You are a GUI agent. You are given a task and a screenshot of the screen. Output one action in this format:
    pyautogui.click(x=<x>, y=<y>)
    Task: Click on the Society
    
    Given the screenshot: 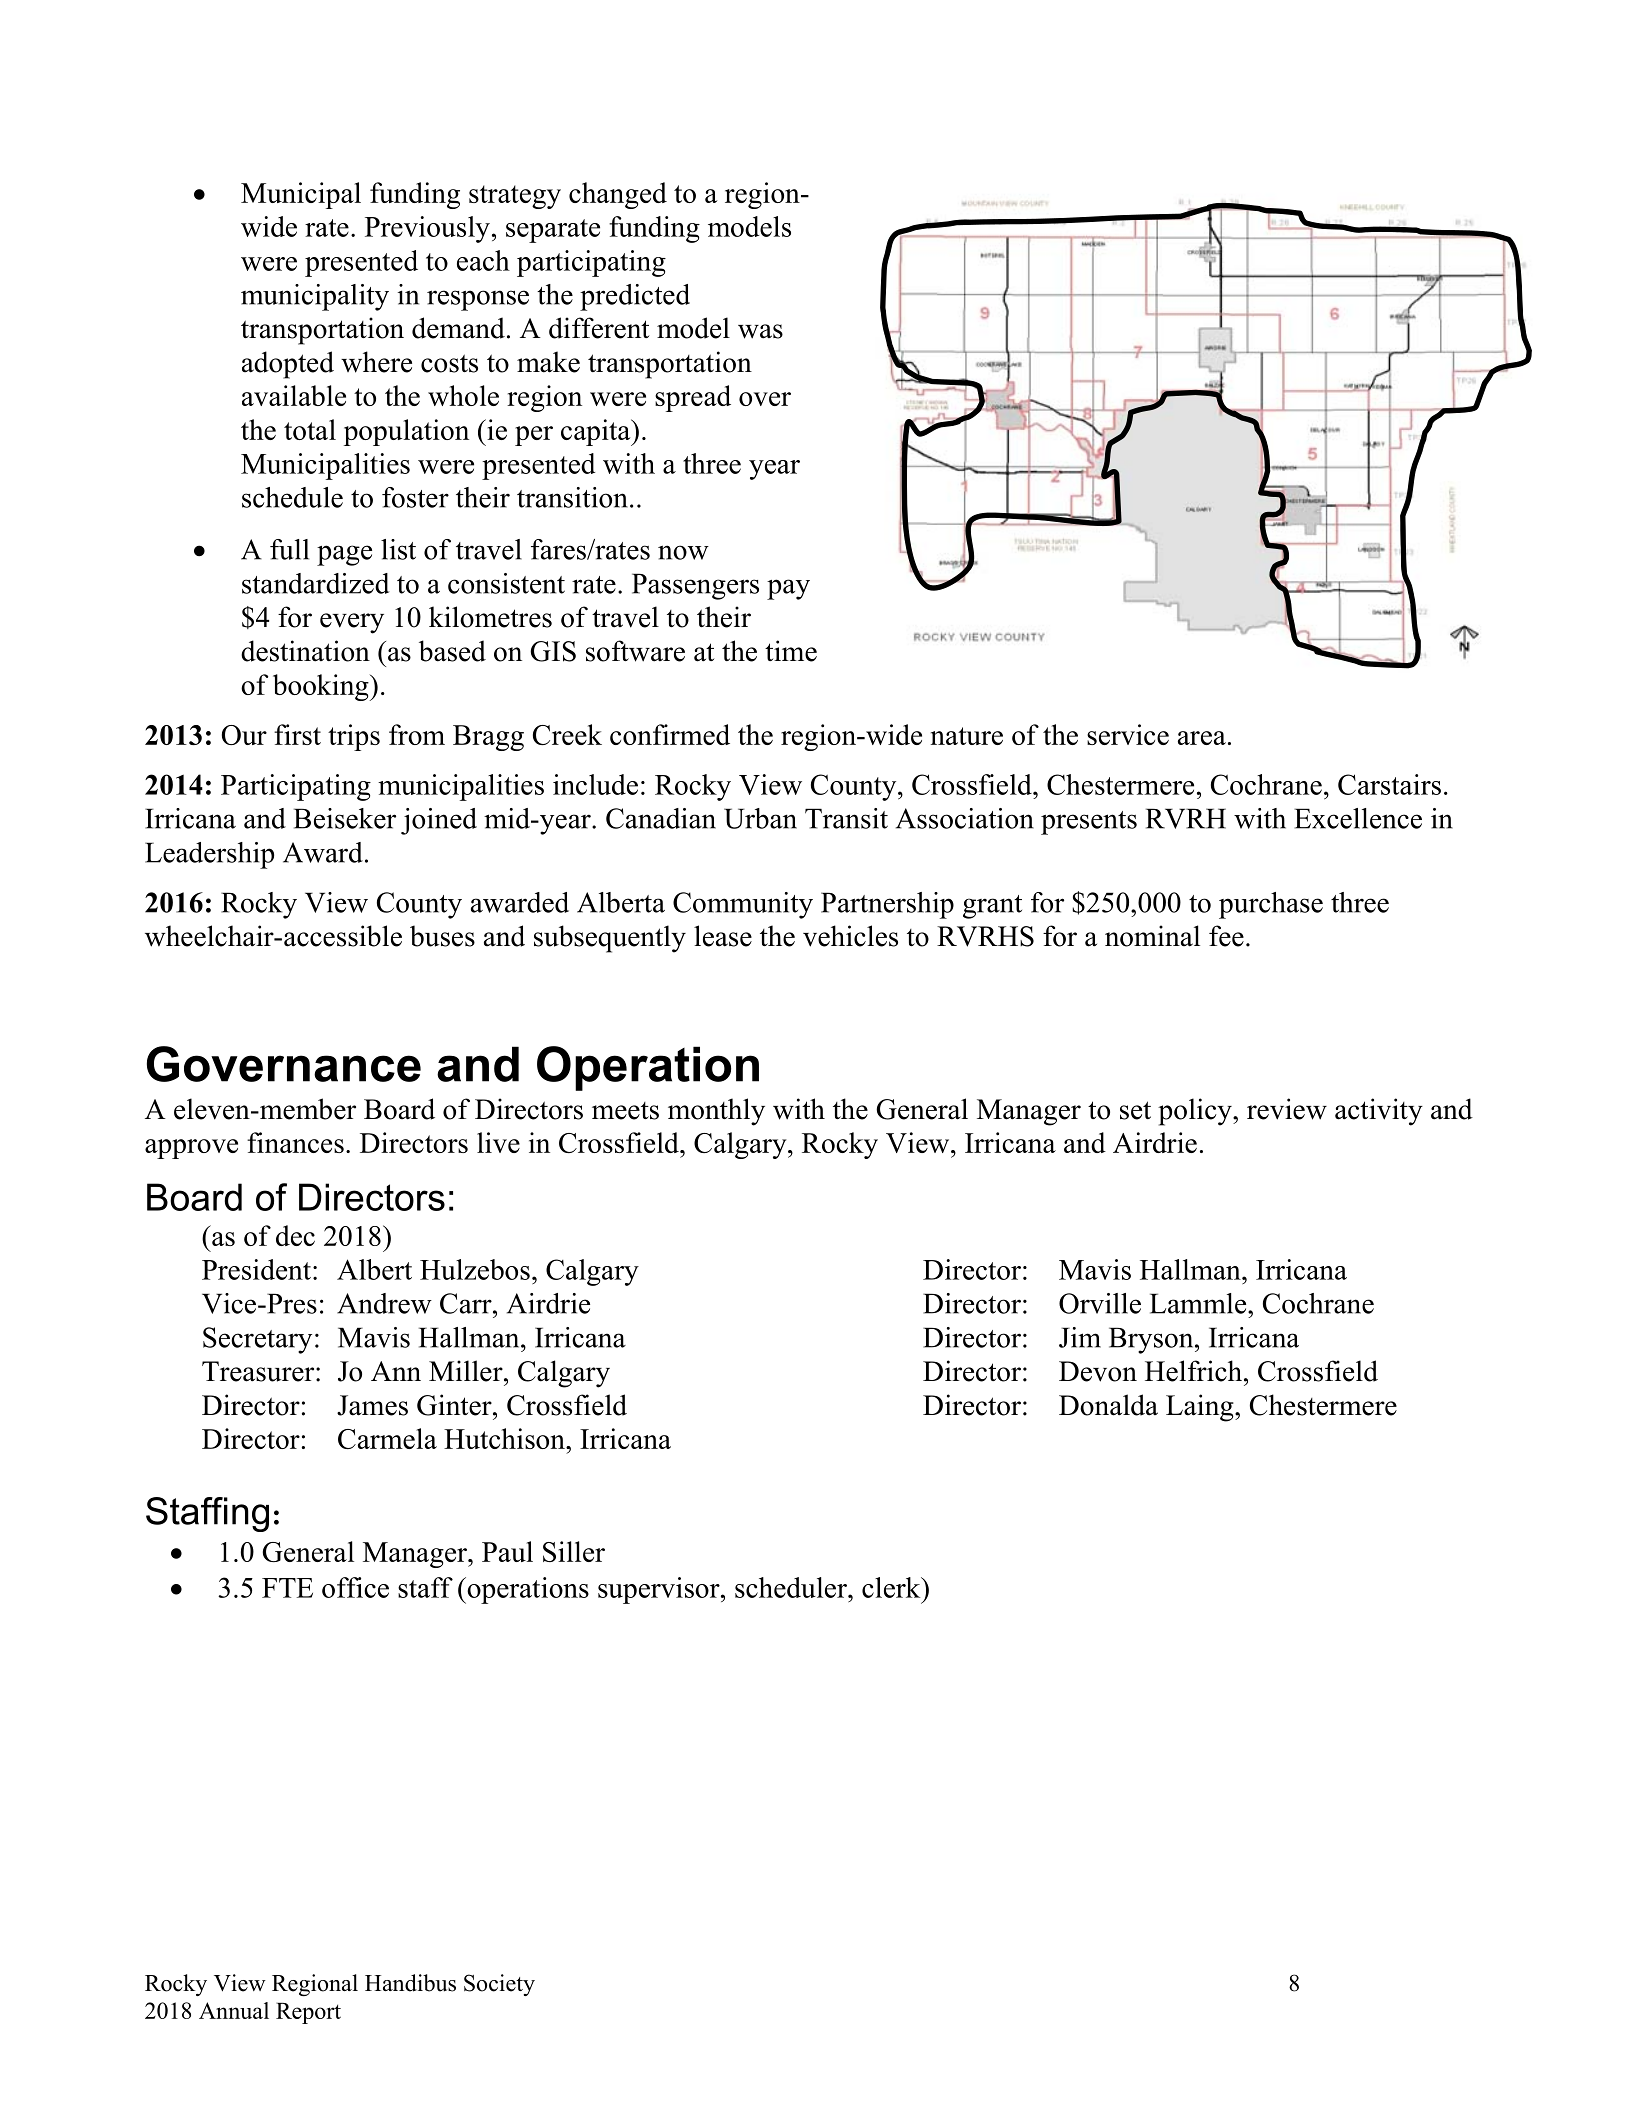 What is the action you would take?
    pyautogui.click(x=499, y=1985)
